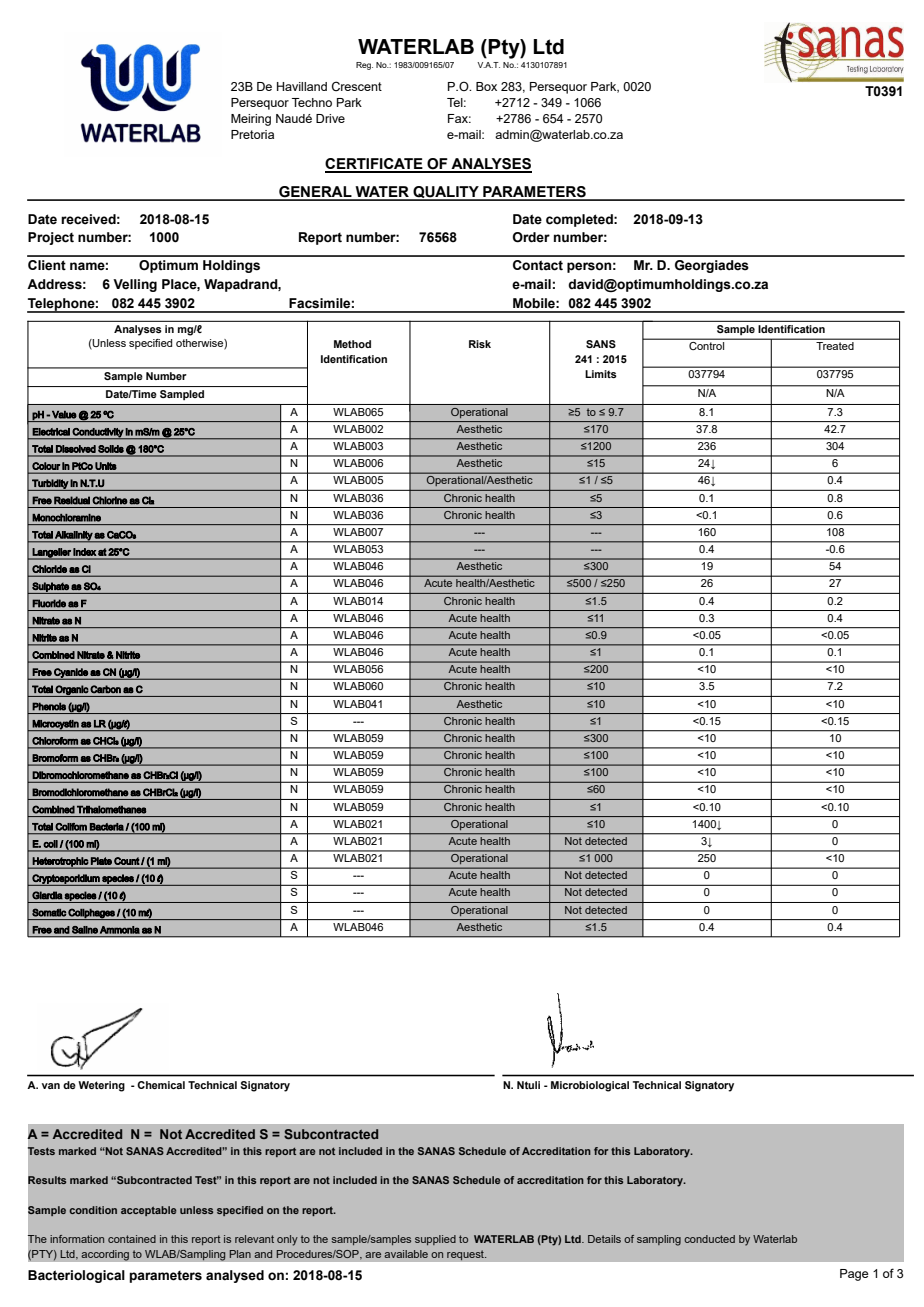 The image size is (924, 1307). What do you see at coordinates (486, 86) in the image?
I see `Box` at bounding box center [486, 86].
